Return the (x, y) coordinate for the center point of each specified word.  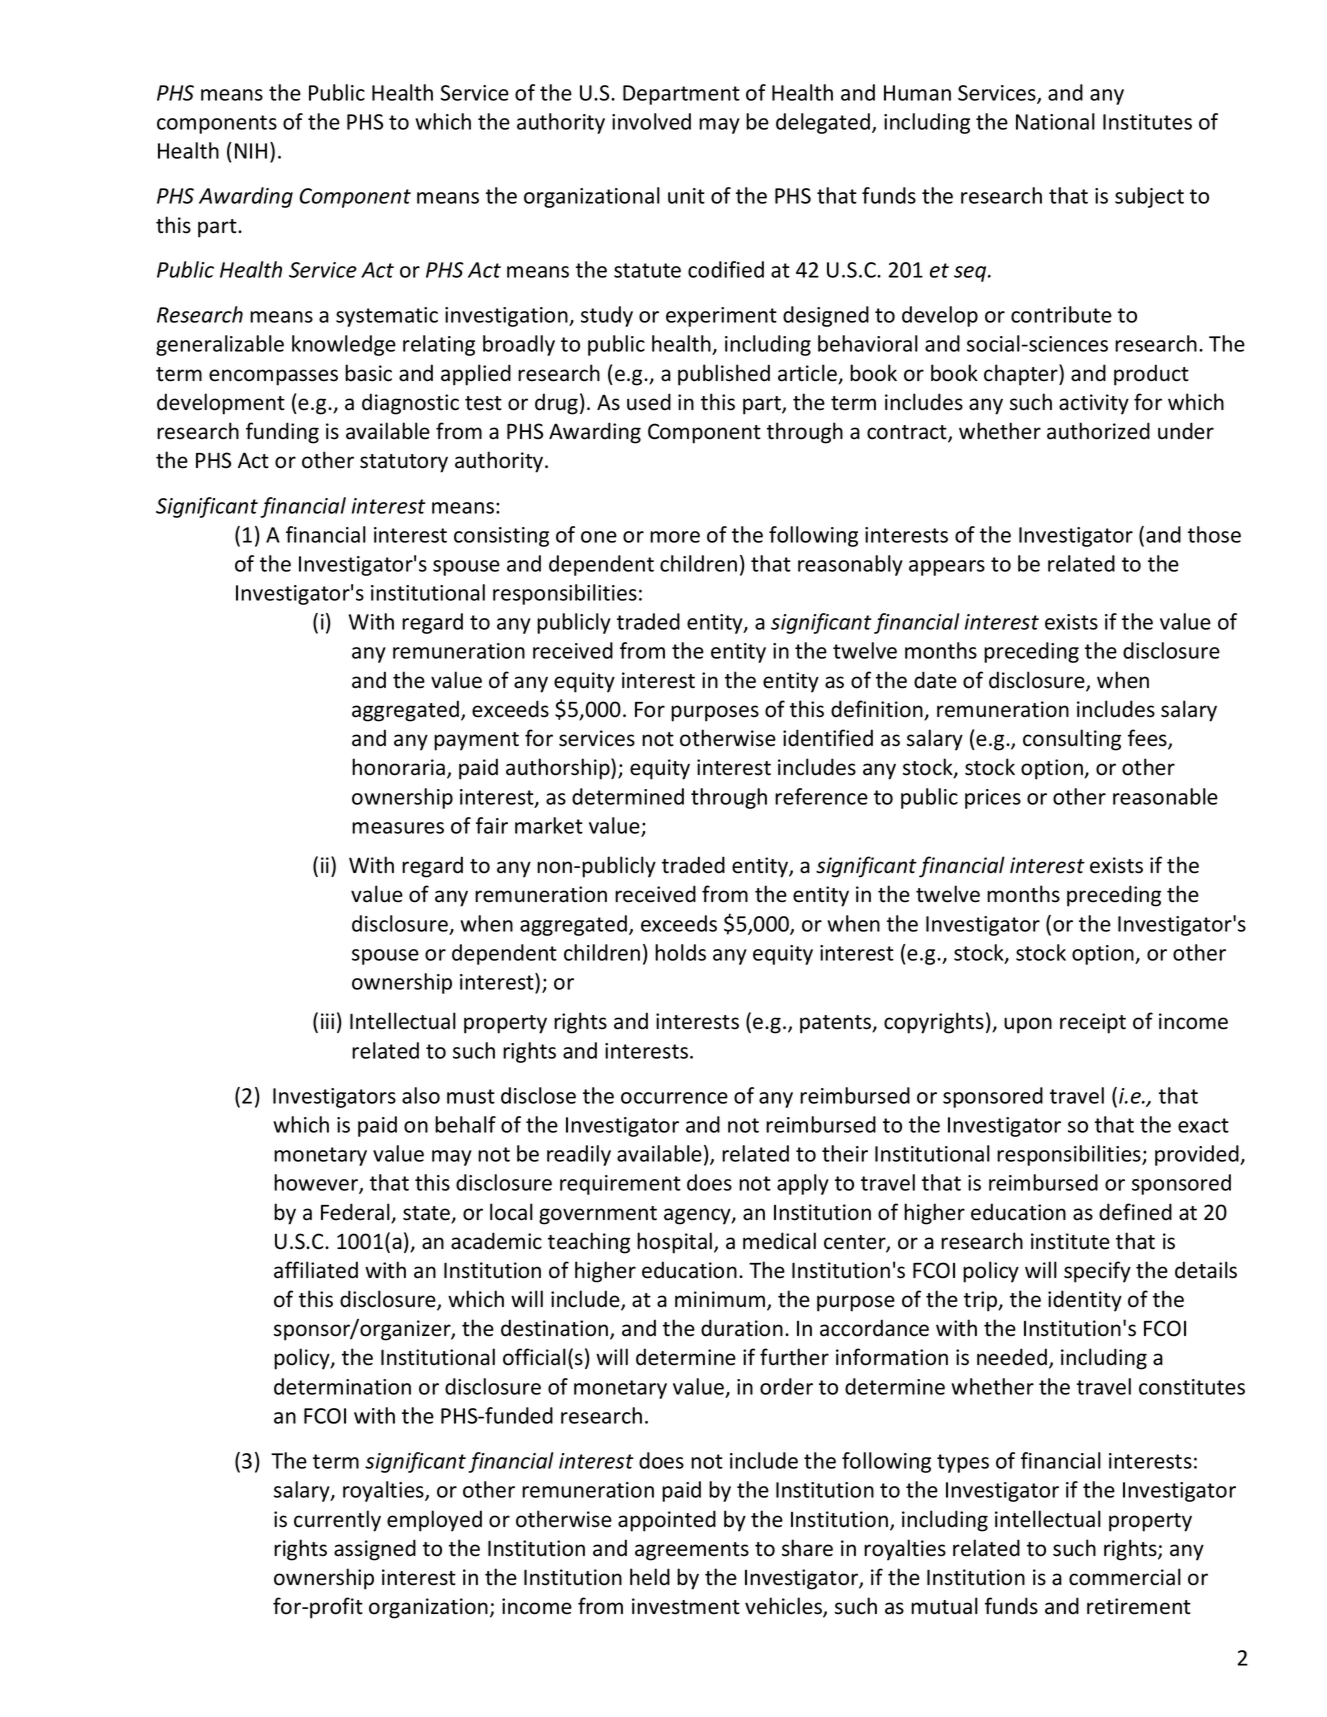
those (1214, 534)
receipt (1093, 1023)
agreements (692, 1551)
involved (651, 121)
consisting (501, 537)
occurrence (674, 1098)
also (421, 1095)
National (1055, 121)
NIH (251, 151)
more (675, 537)
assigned (375, 1550)
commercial (1125, 1577)
